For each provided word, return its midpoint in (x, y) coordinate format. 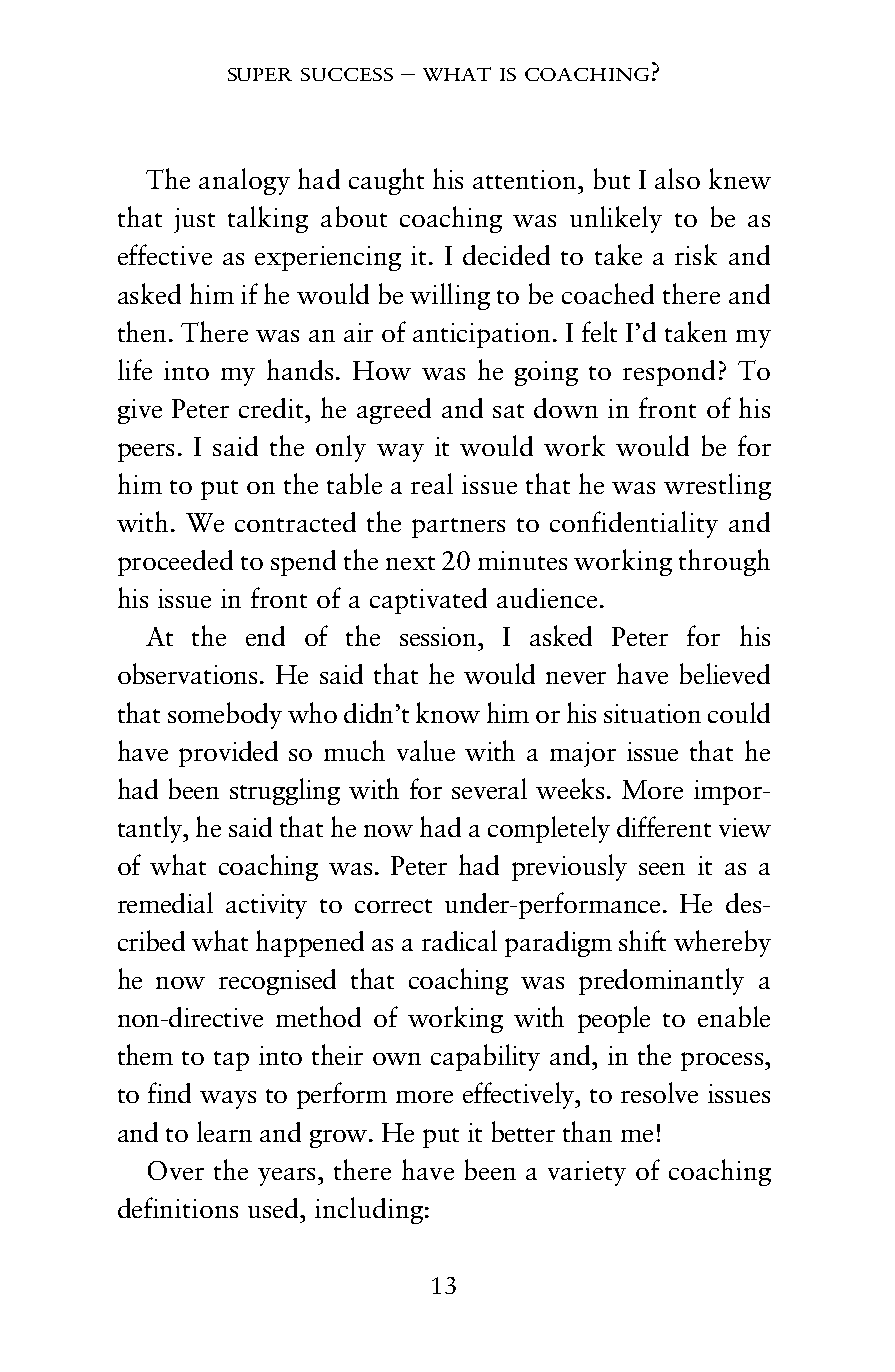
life (135, 369)
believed (725, 673)
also (677, 178)
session (440, 636)
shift (642, 940)
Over (176, 1170)
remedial (165, 902)
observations (189, 673)
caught (386, 181)
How (382, 370)
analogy (244, 181)
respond (669, 373)
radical (459, 940)
